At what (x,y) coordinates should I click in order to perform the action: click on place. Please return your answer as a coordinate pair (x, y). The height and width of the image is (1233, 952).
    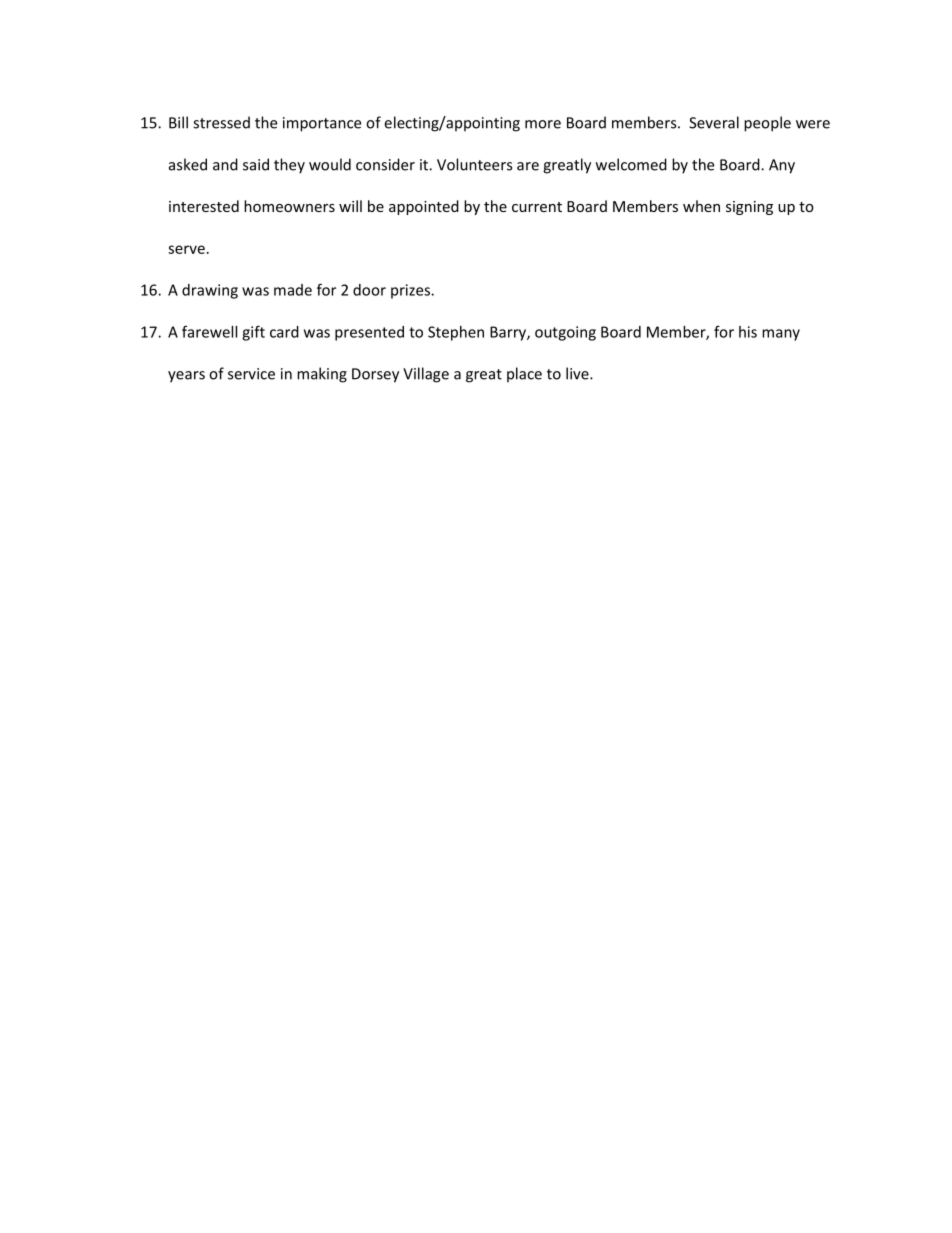
    Looking at the image, I should click on (524, 375).
